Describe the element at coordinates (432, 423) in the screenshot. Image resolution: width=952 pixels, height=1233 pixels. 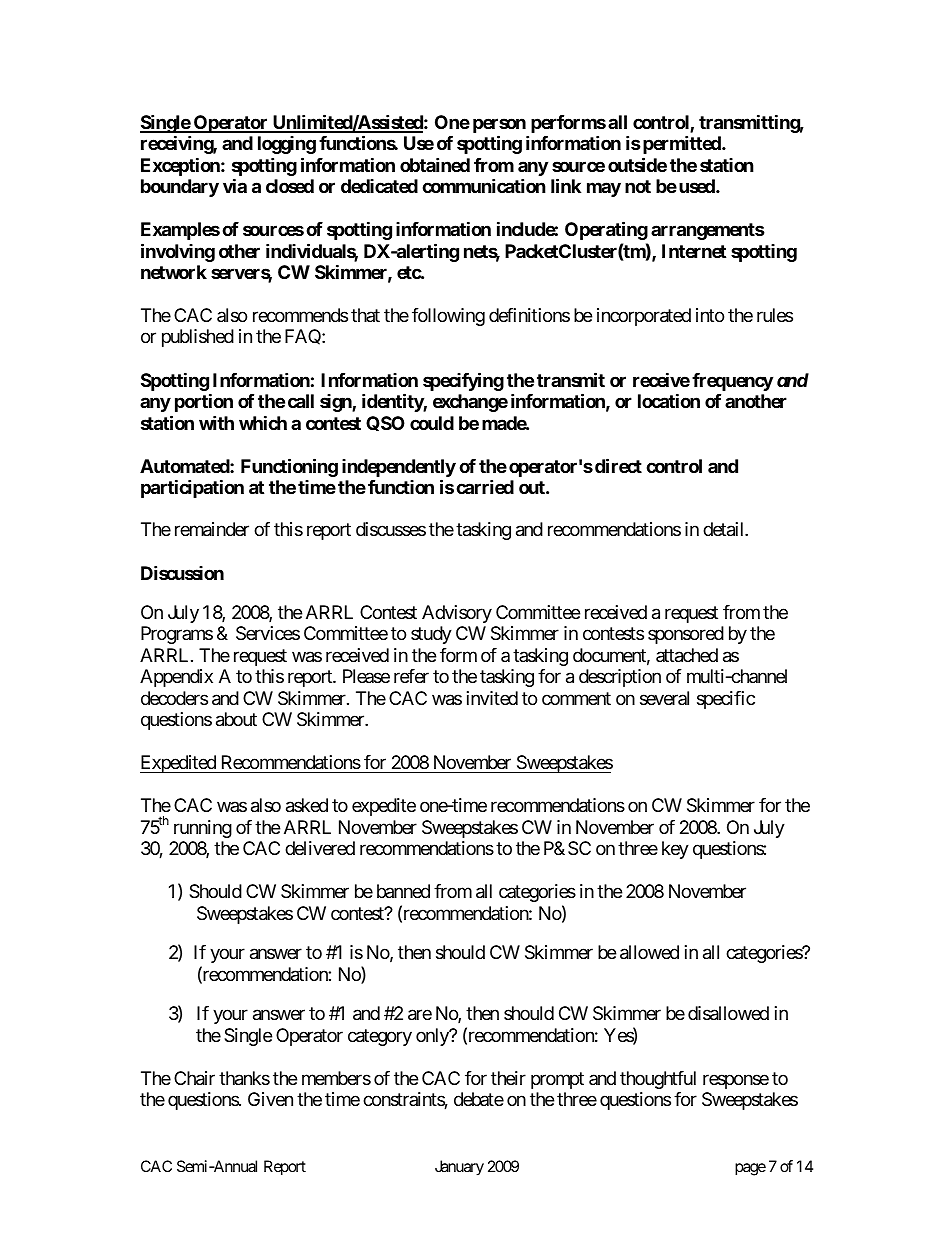
I see `could` at that location.
